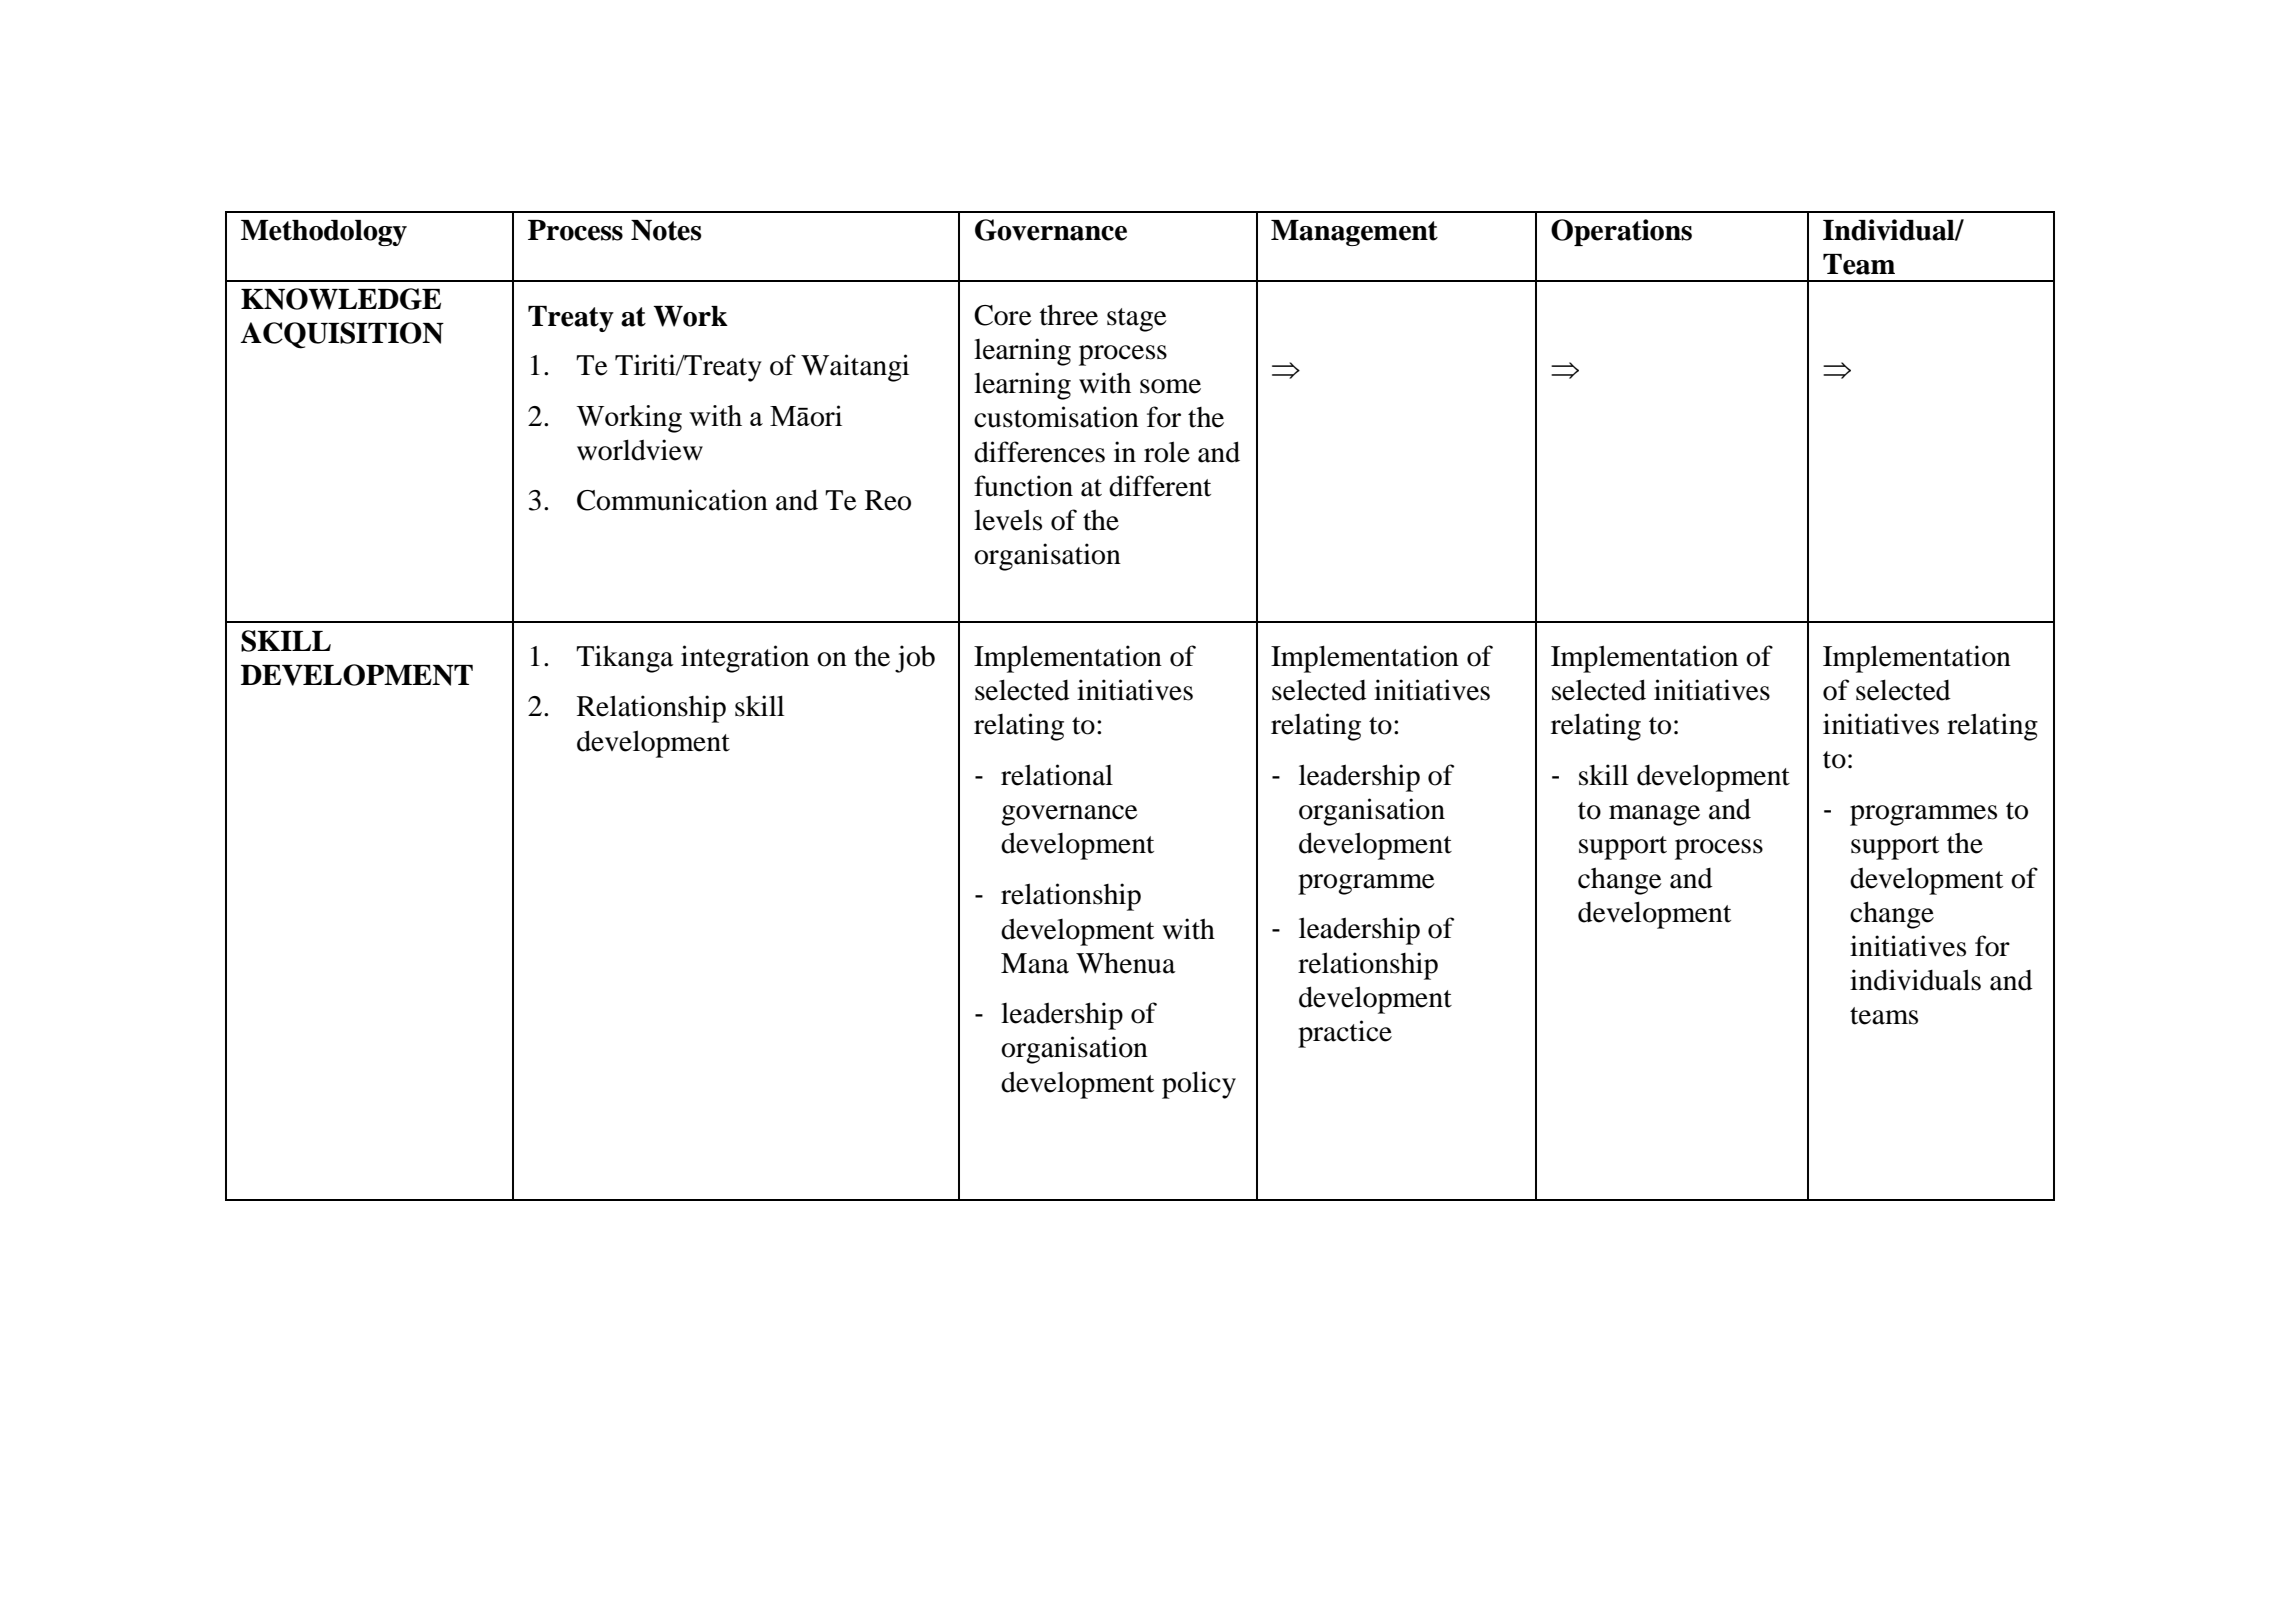  What do you see at coordinates (1621, 232) in the screenshot?
I see `Operations` at bounding box center [1621, 232].
